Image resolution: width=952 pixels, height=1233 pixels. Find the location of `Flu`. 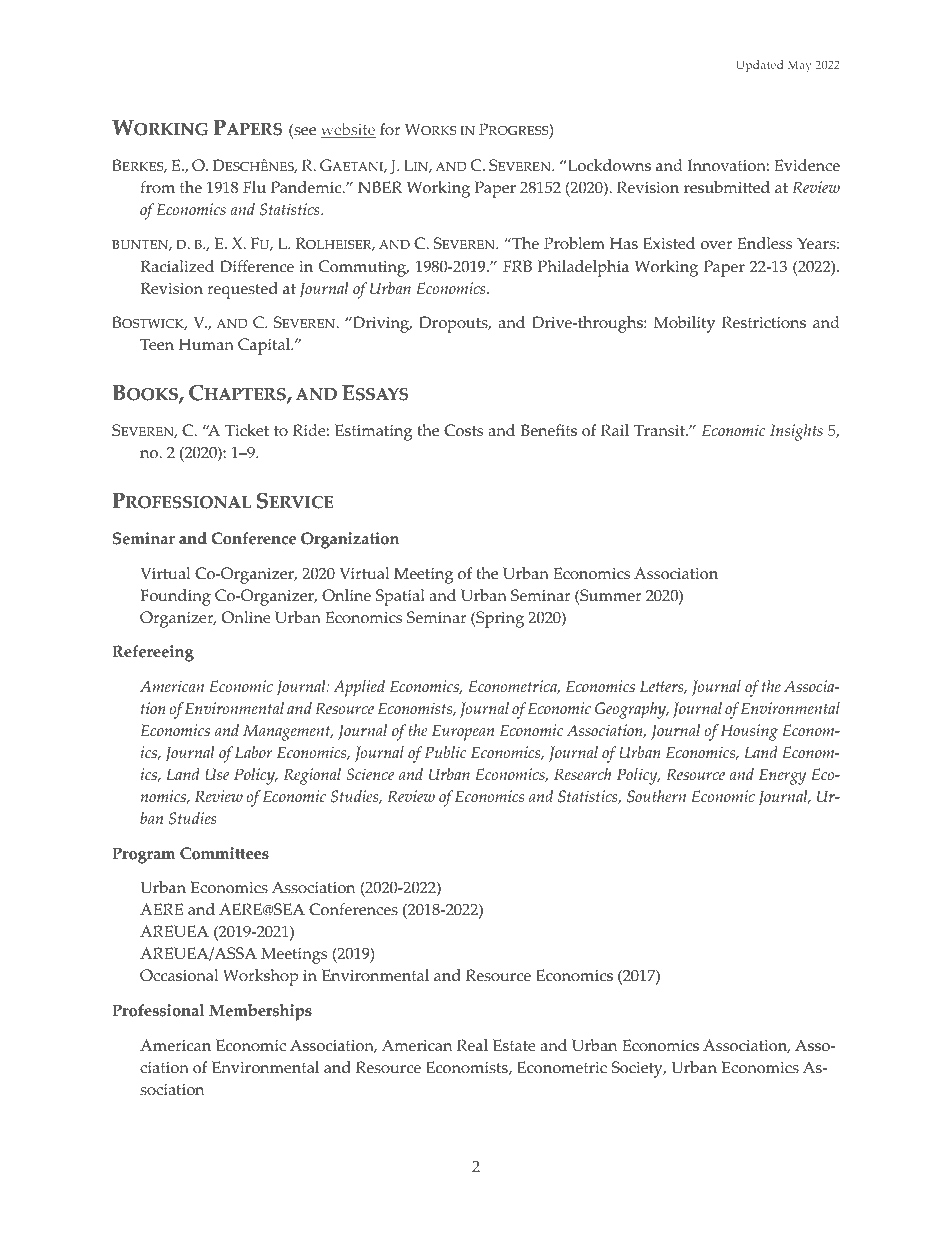

Flu is located at coordinates (254, 187).
